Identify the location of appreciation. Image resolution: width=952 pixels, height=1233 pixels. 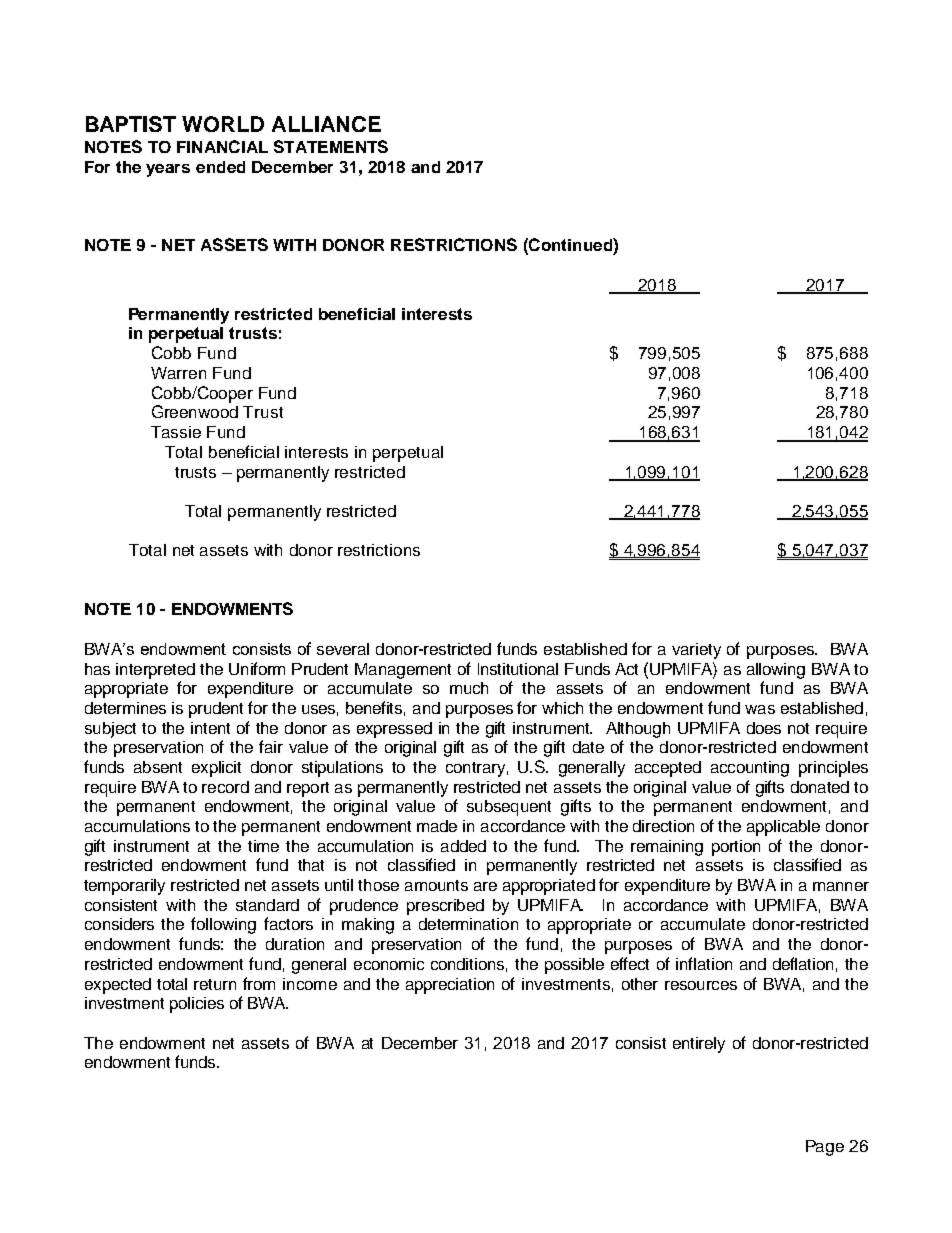
(450, 986).
